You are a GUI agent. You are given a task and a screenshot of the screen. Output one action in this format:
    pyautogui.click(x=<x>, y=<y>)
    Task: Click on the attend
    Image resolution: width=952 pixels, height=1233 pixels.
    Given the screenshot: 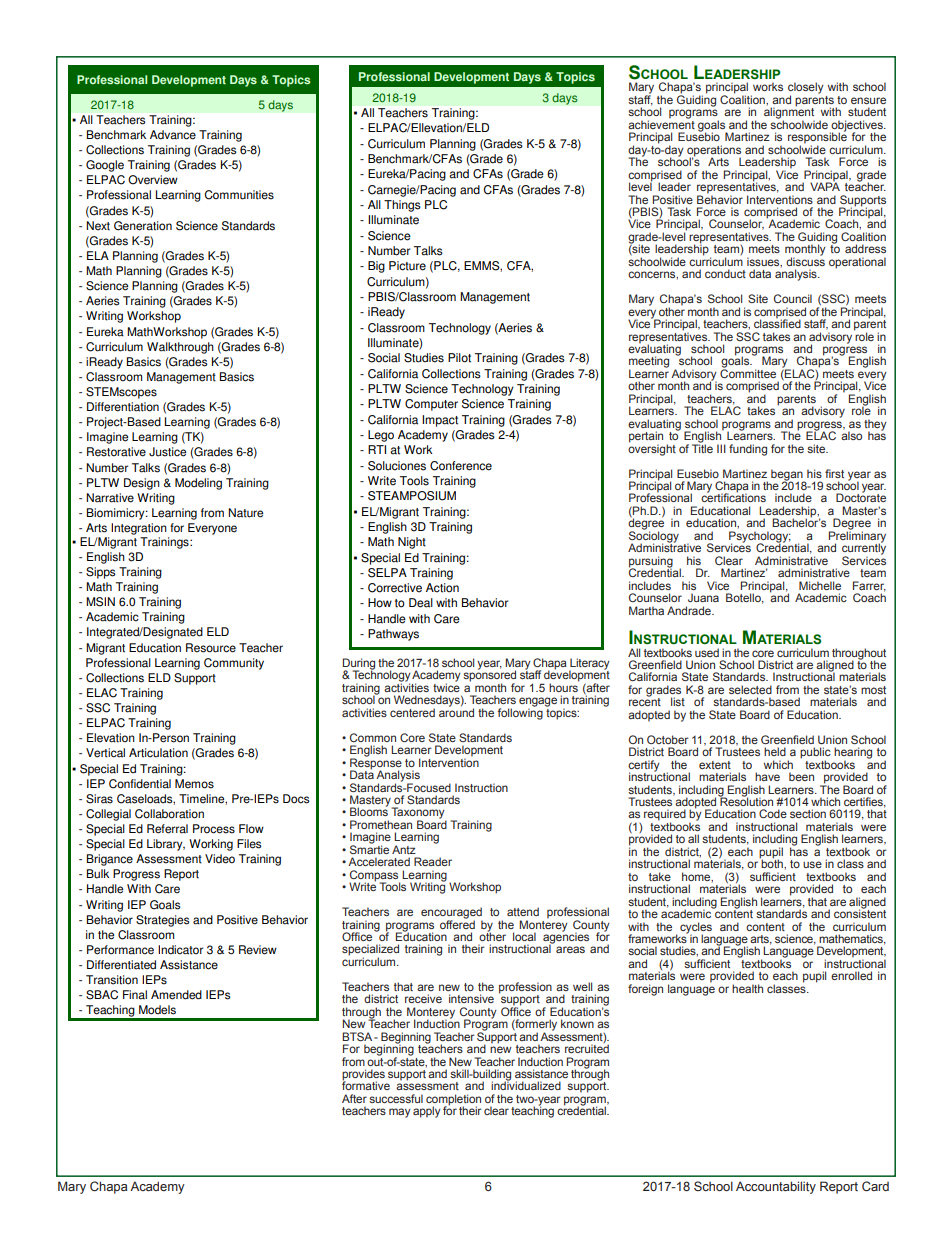 What is the action you would take?
    pyautogui.click(x=523, y=911)
